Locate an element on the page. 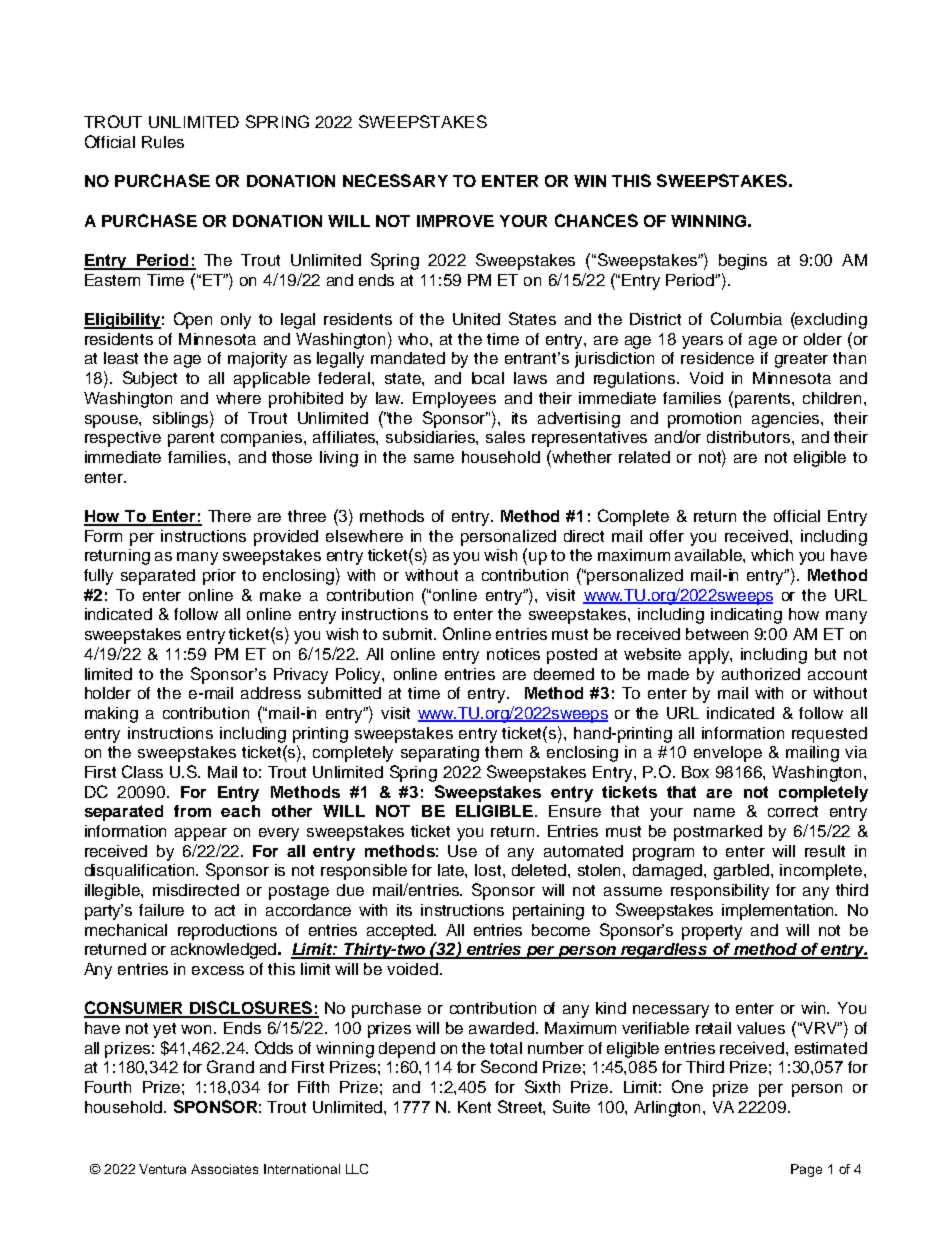  Rules is located at coordinates (163, 142).
